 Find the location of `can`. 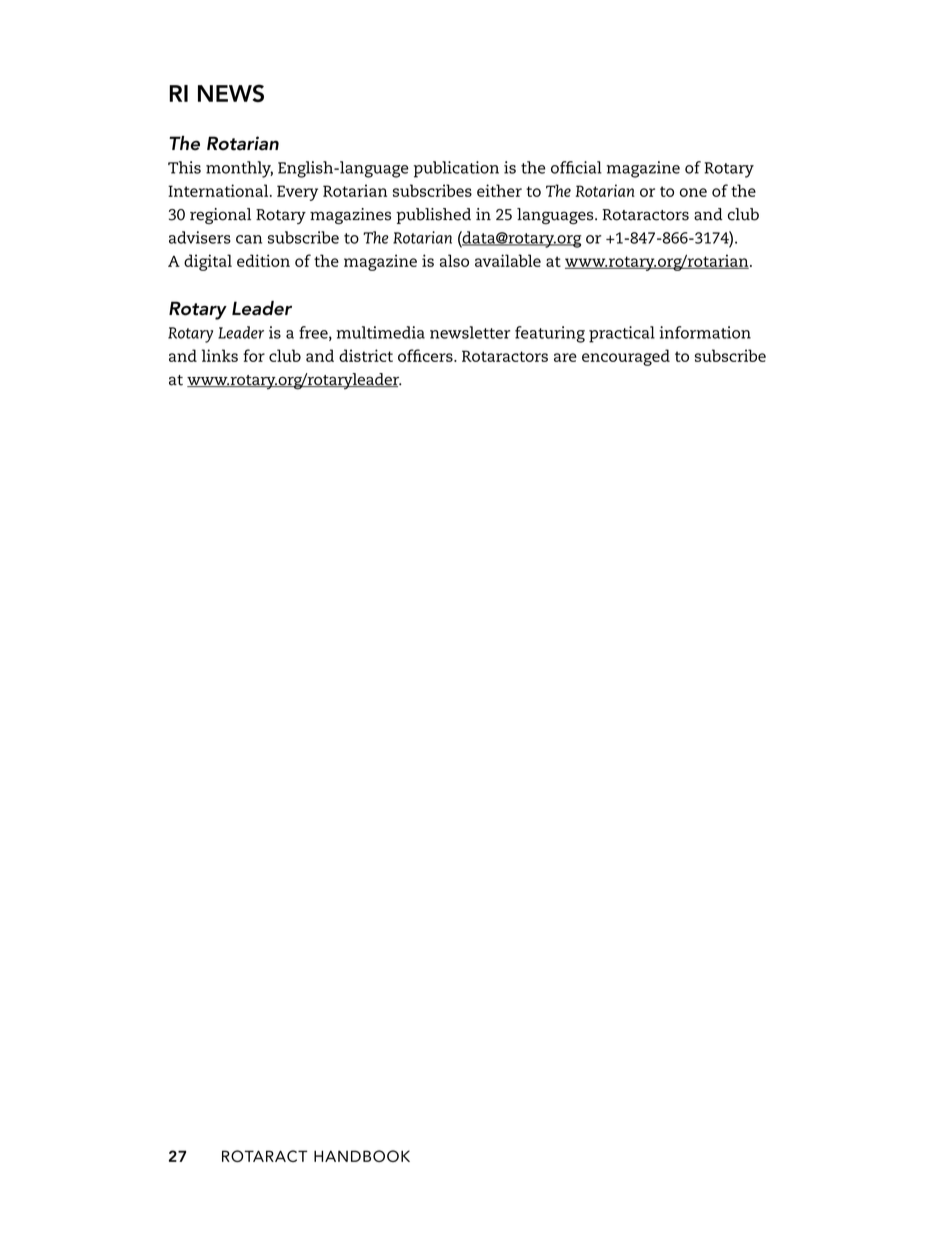

can is located at coordinates (249, 239).
